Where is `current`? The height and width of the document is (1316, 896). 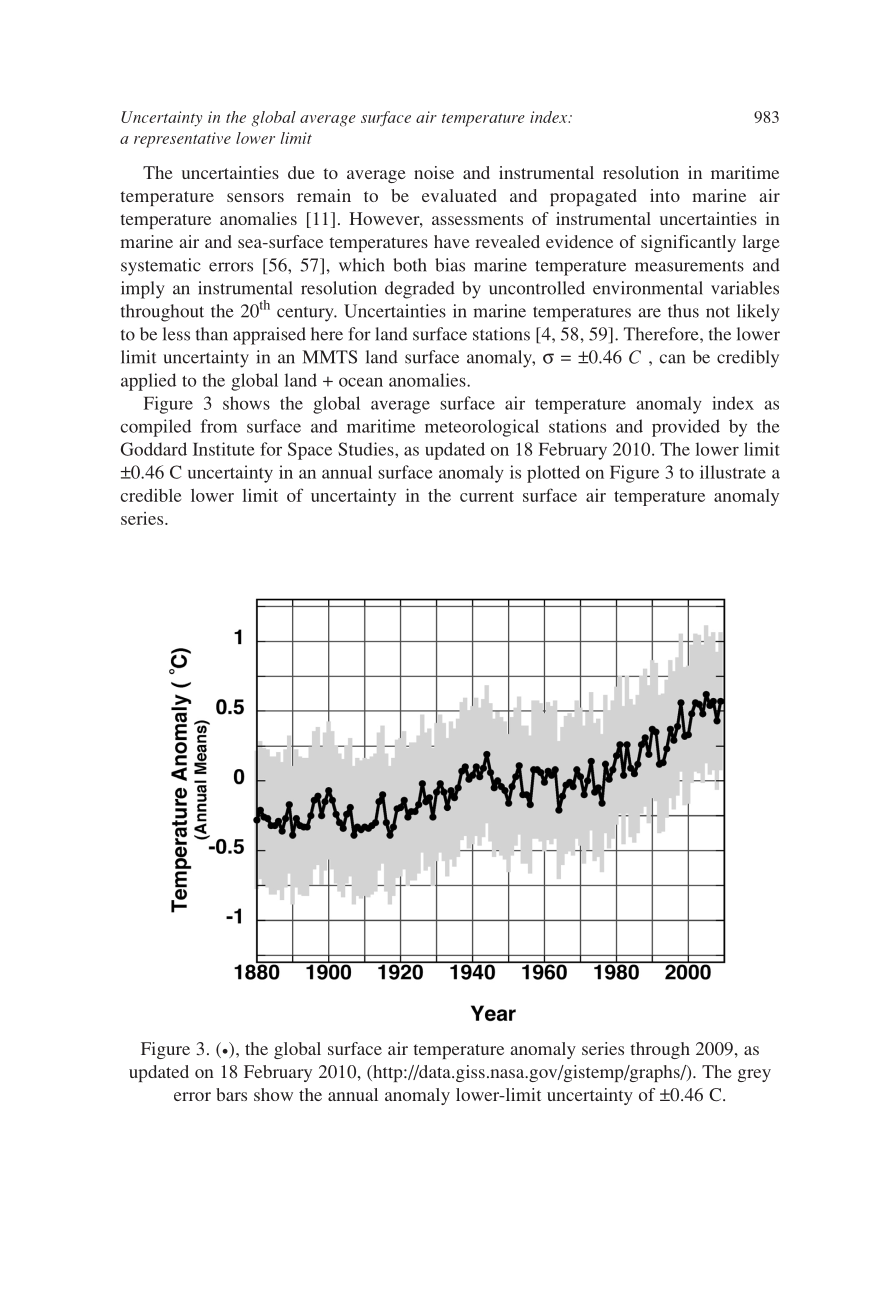 current is located at coordinates (487, 496).
